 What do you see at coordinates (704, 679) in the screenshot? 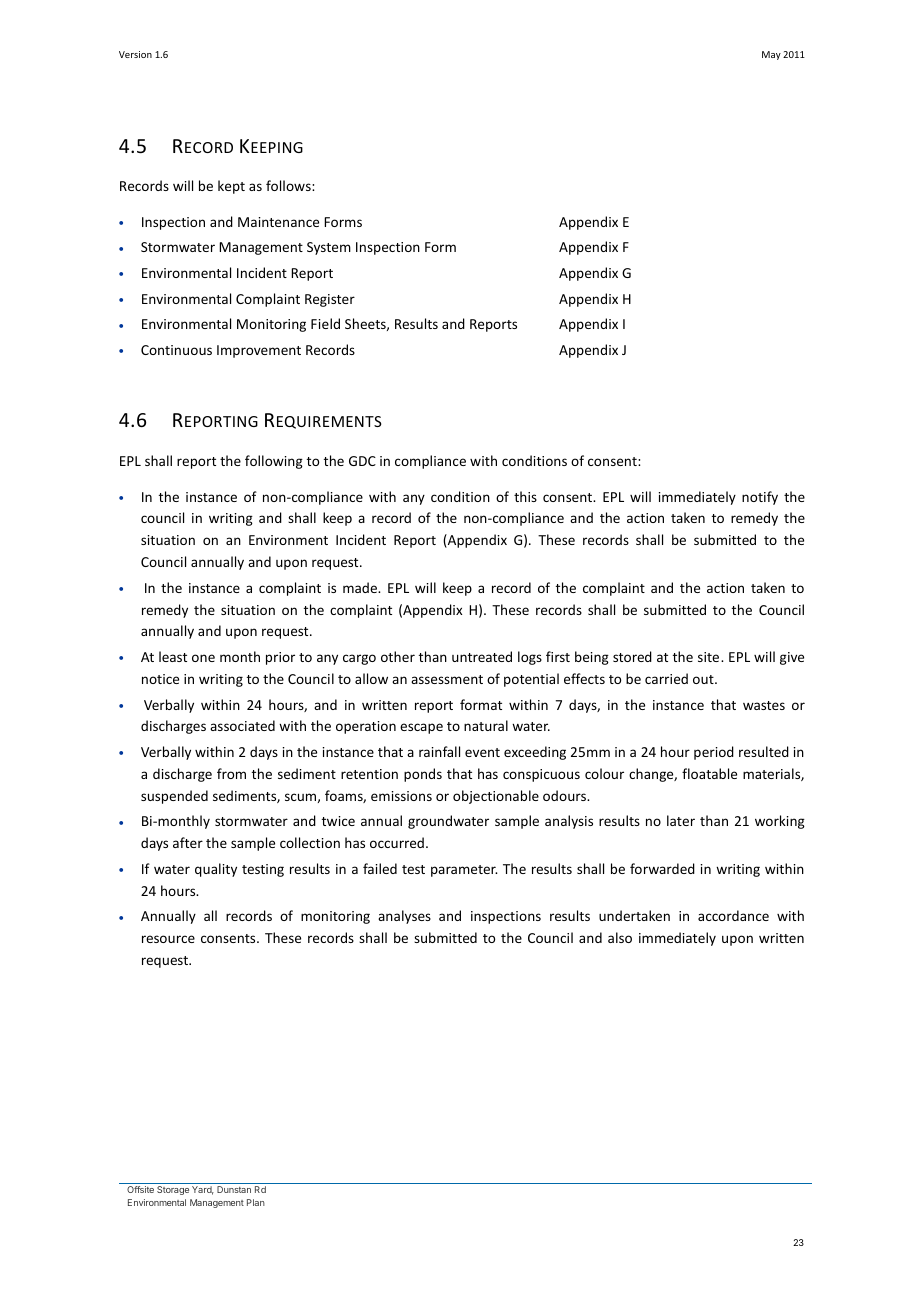
I see `out` at bounding box center [704, 679].
